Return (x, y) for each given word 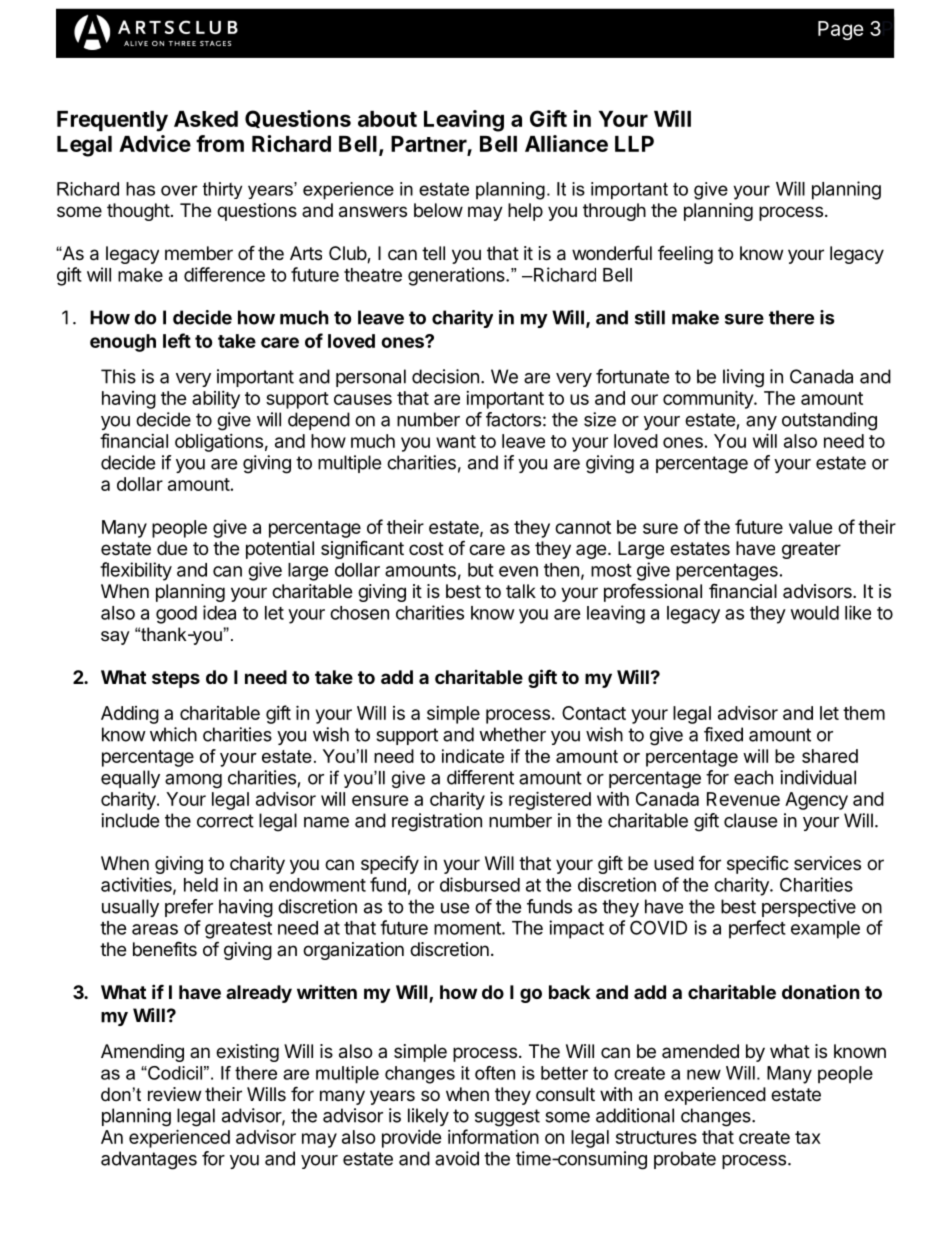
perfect (757, 929)
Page (841, 30)
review (174, 1094)
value (811, 527)
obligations (219, 442)
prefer (189, 908)
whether (512, 734)
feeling (685, 255)
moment (468, 928)
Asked (206, 119)
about (387, 119)
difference (224, 274)
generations (457, 276)
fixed (723, 734)
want (456, 441)
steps (176, 679)
